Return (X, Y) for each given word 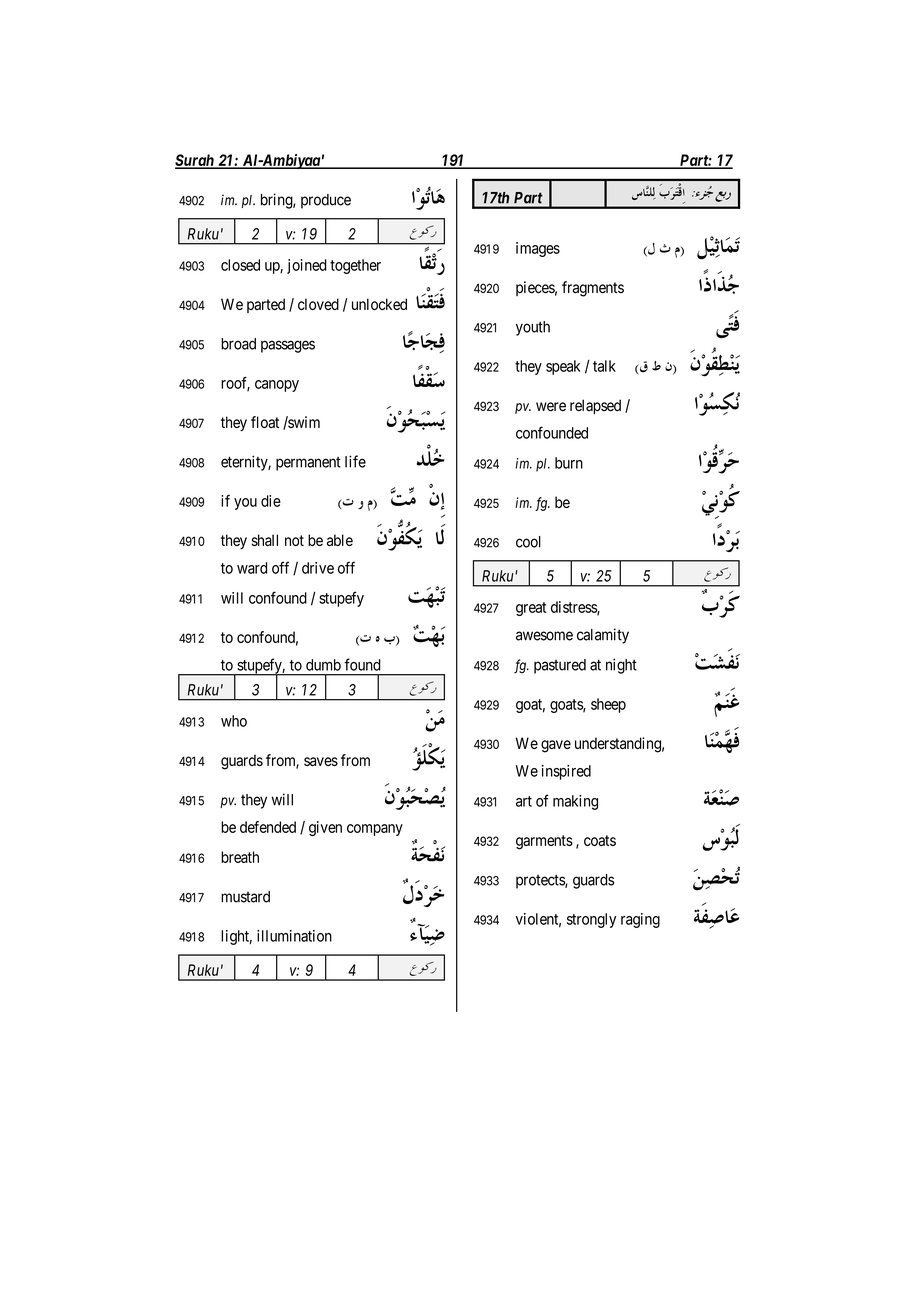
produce (326, 201)
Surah (195, 161)
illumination (294, 936)
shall (265, 540)
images (538, 249)
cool (528, 542)
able (340, 540)
